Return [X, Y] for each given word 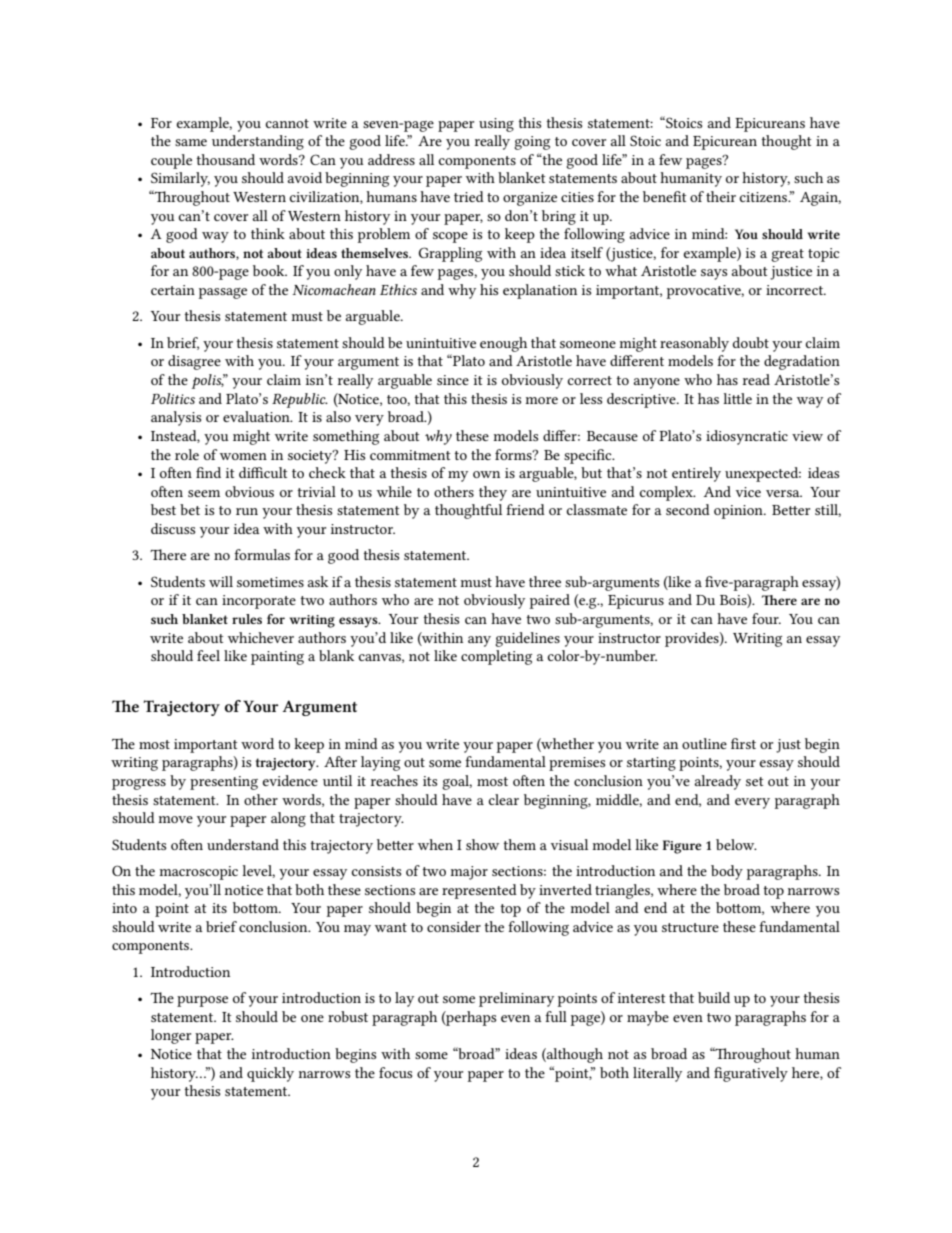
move [175, 819]
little [737, 398]
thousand [225, 159]
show [482, 844]
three [545, 581]
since [453, 380]
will [221, 581]
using [496, 125]
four [766, 618]
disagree [194, 362]
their [721, 196]
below [736, 844]
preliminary [516, 999]
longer [171, 1036]
